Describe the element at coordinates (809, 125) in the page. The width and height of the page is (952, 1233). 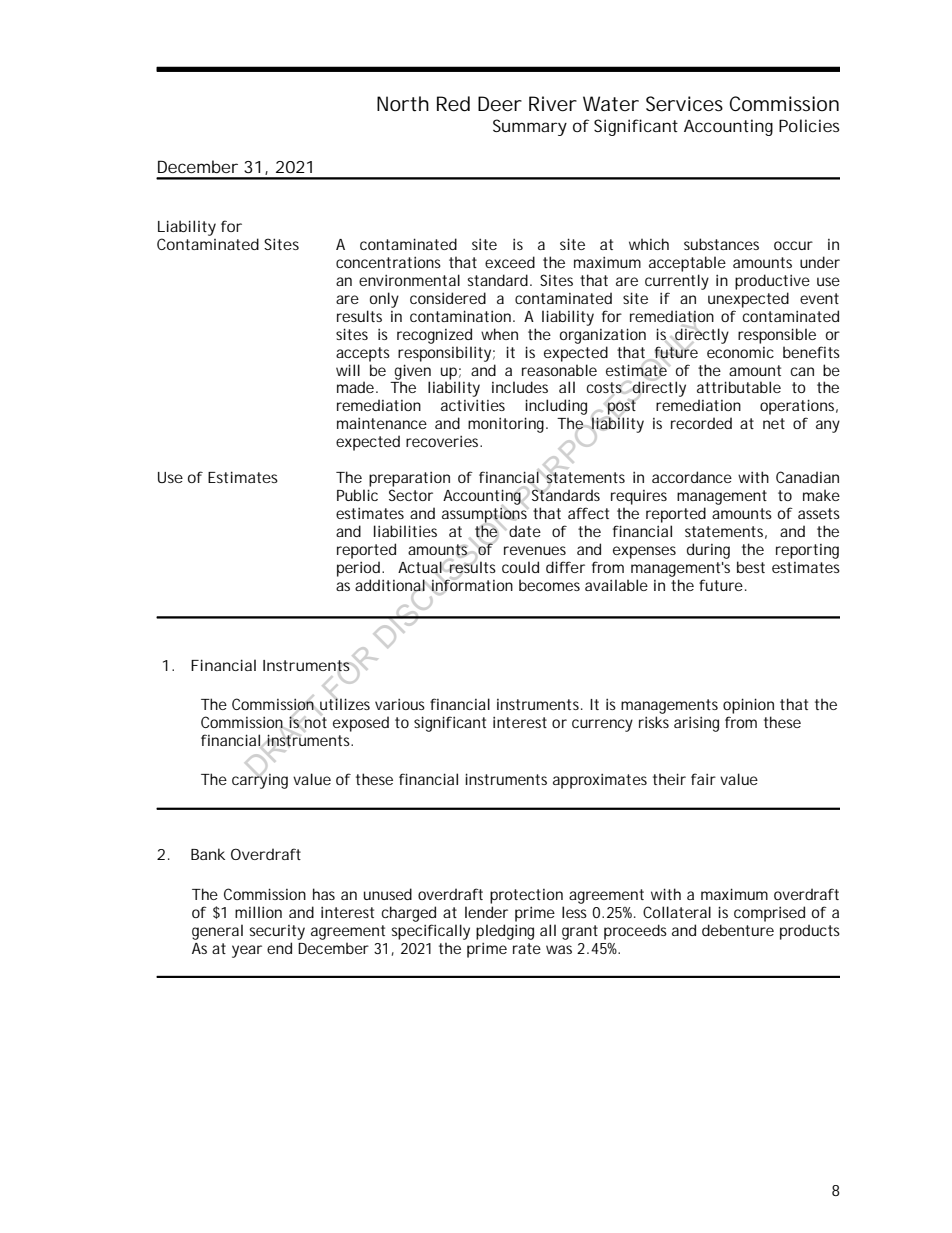
I see `Policies` at that location.
